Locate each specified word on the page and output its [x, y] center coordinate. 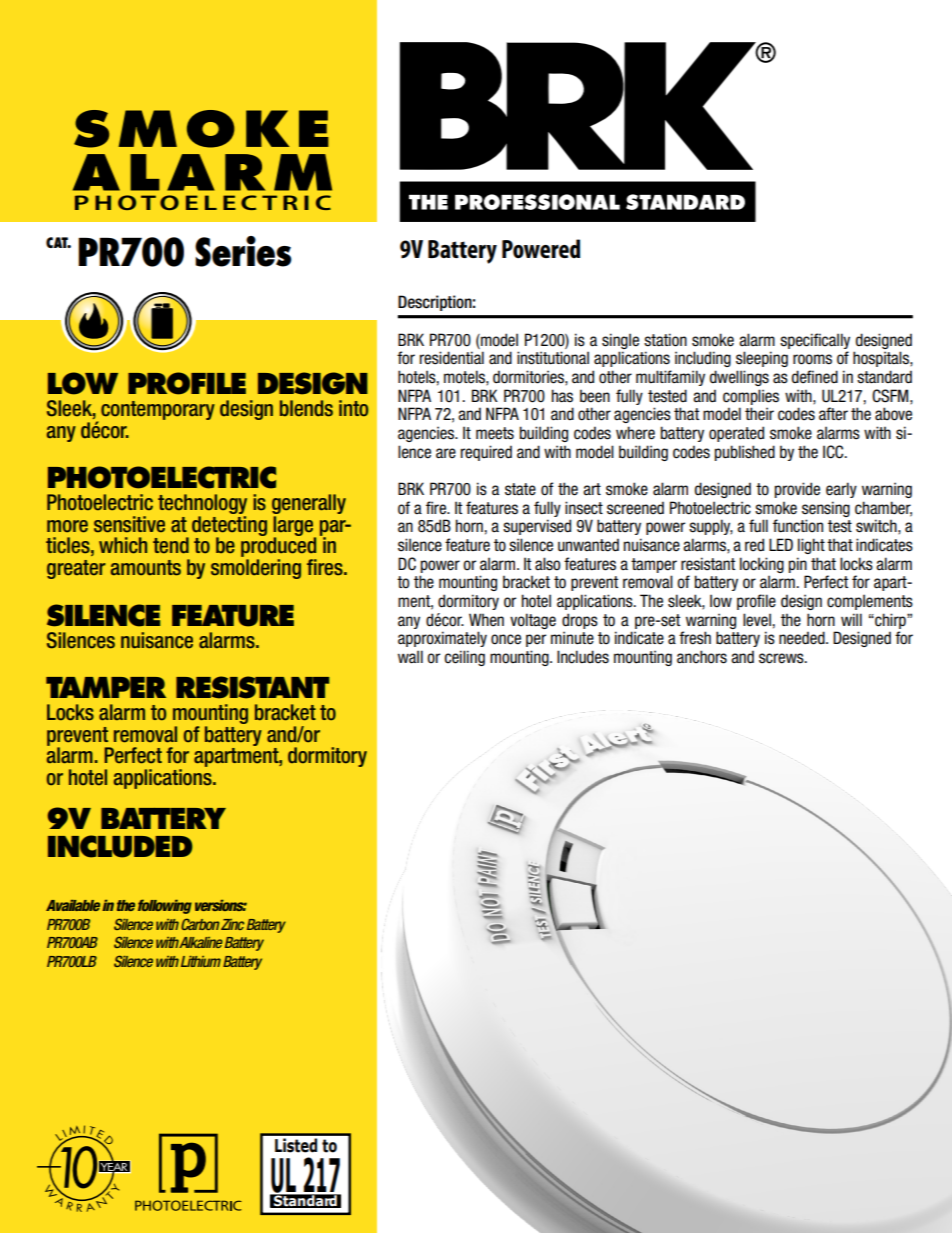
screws [782, 658]
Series [243, 251]
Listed [296, 1145]
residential [452, 358]
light [811, 546]
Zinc [232, 924]
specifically [815, 341]
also [547, 564]
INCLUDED [120, 846]
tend [171, 545]
